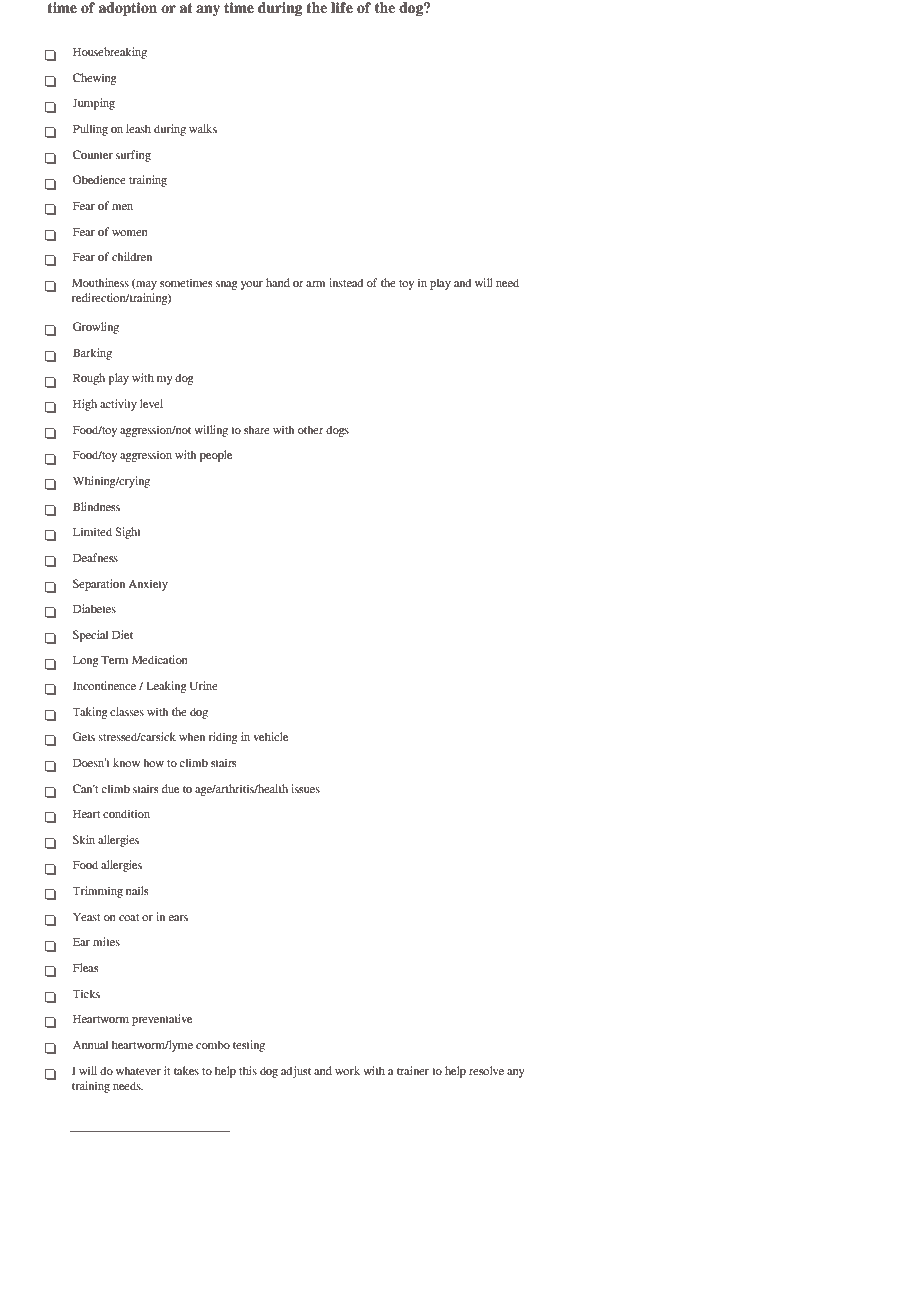  What do you see at coordinates (310, 429) in the page?
I see `other` at bounding box center [310, 429].
